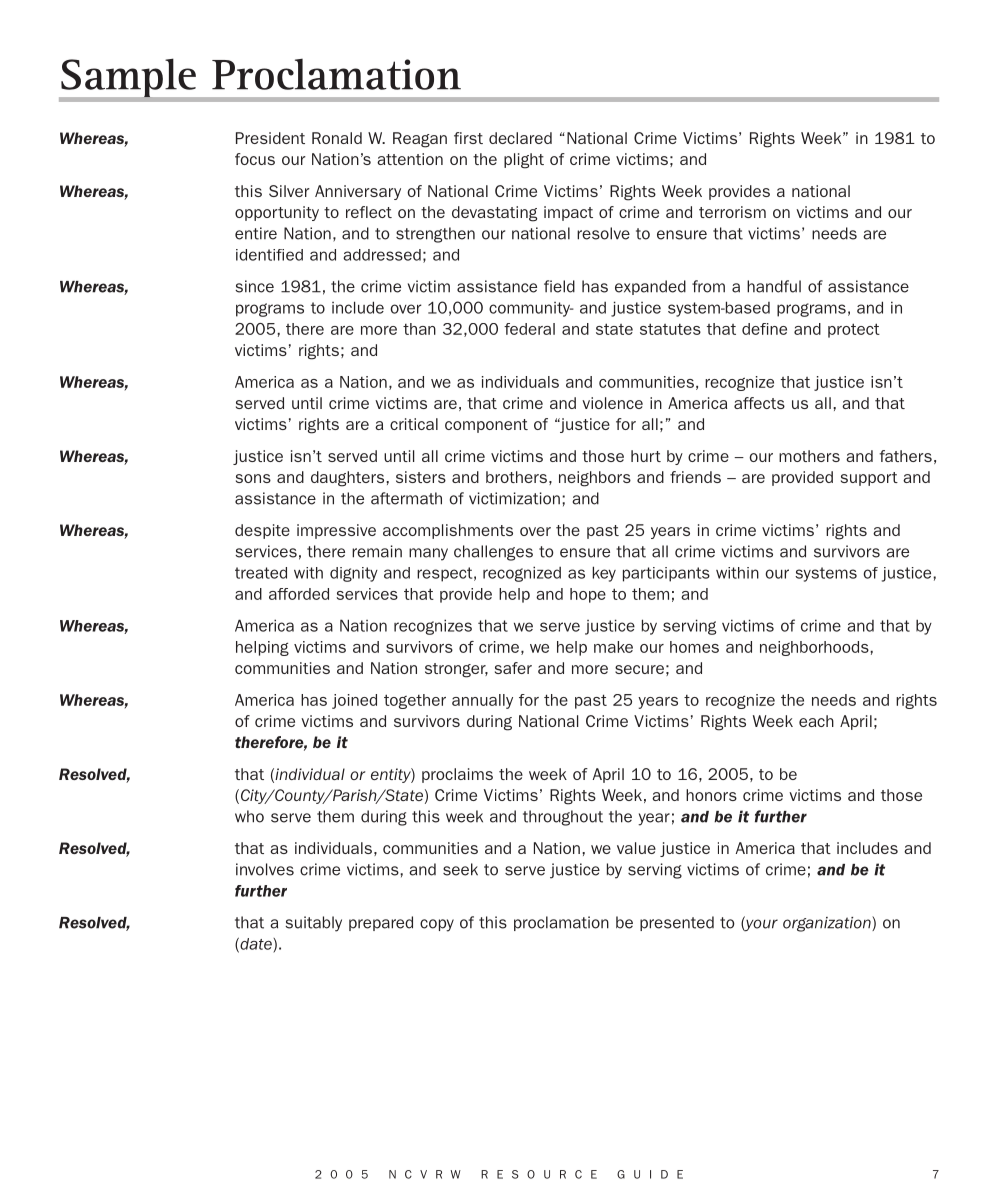 The image size is (998, 1204). I want to click on identified, so click(269, 255).
